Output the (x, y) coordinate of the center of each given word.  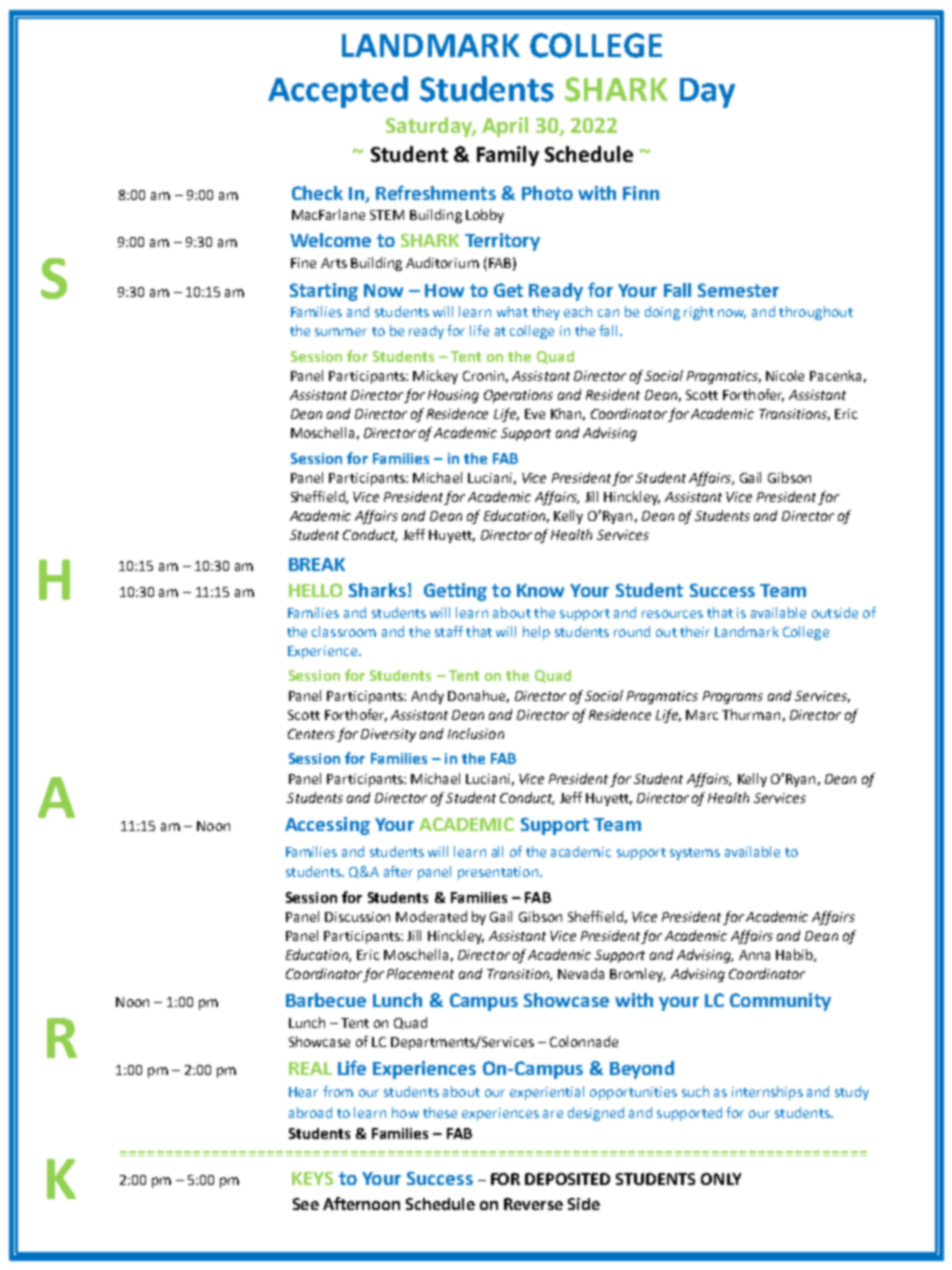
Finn (641, 193)
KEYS (312, 1178)
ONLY (721, 1179)
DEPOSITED (567, 1179)
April (505, 127)
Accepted (338, 92)
